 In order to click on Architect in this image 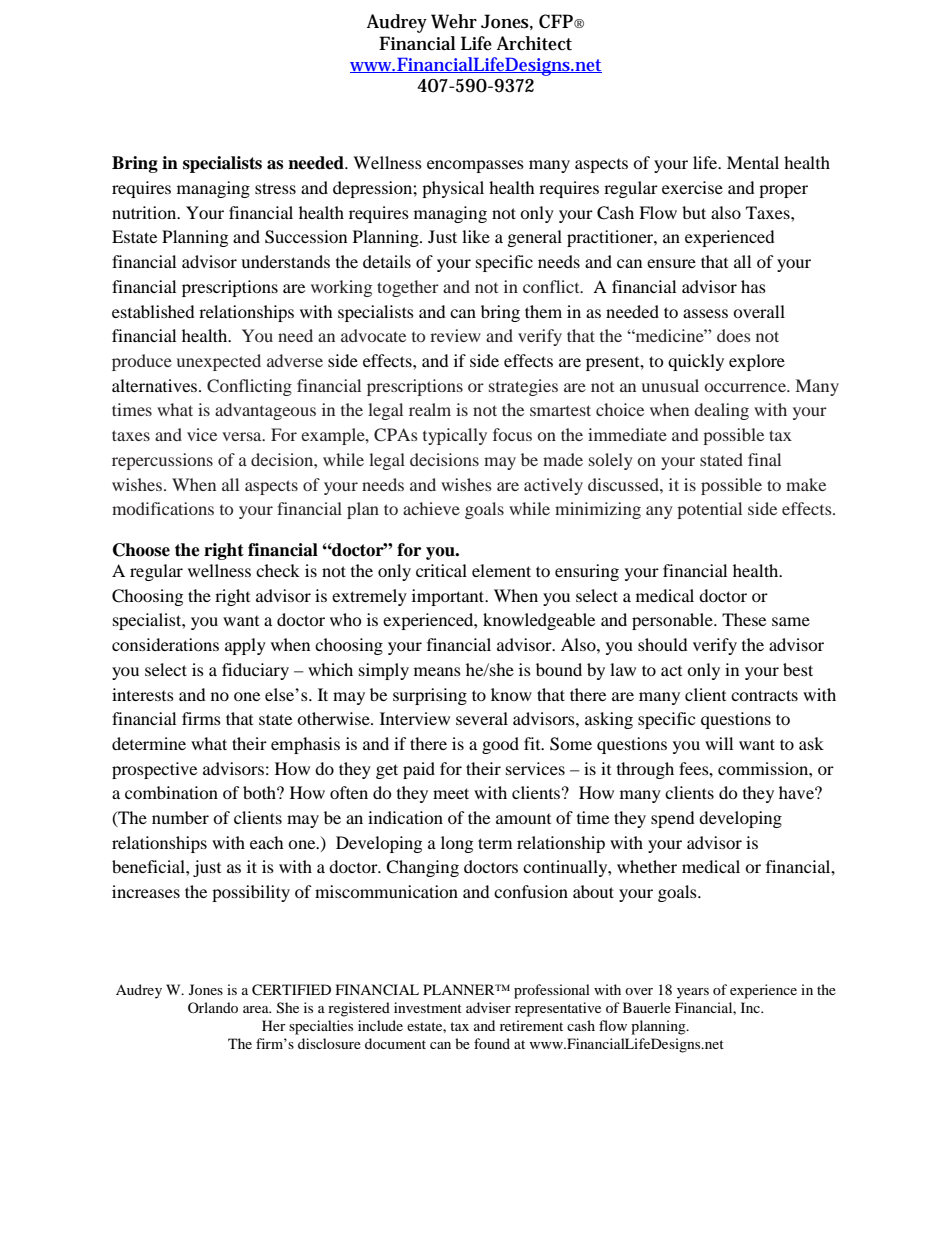, I will do `click(534, 43)`.
